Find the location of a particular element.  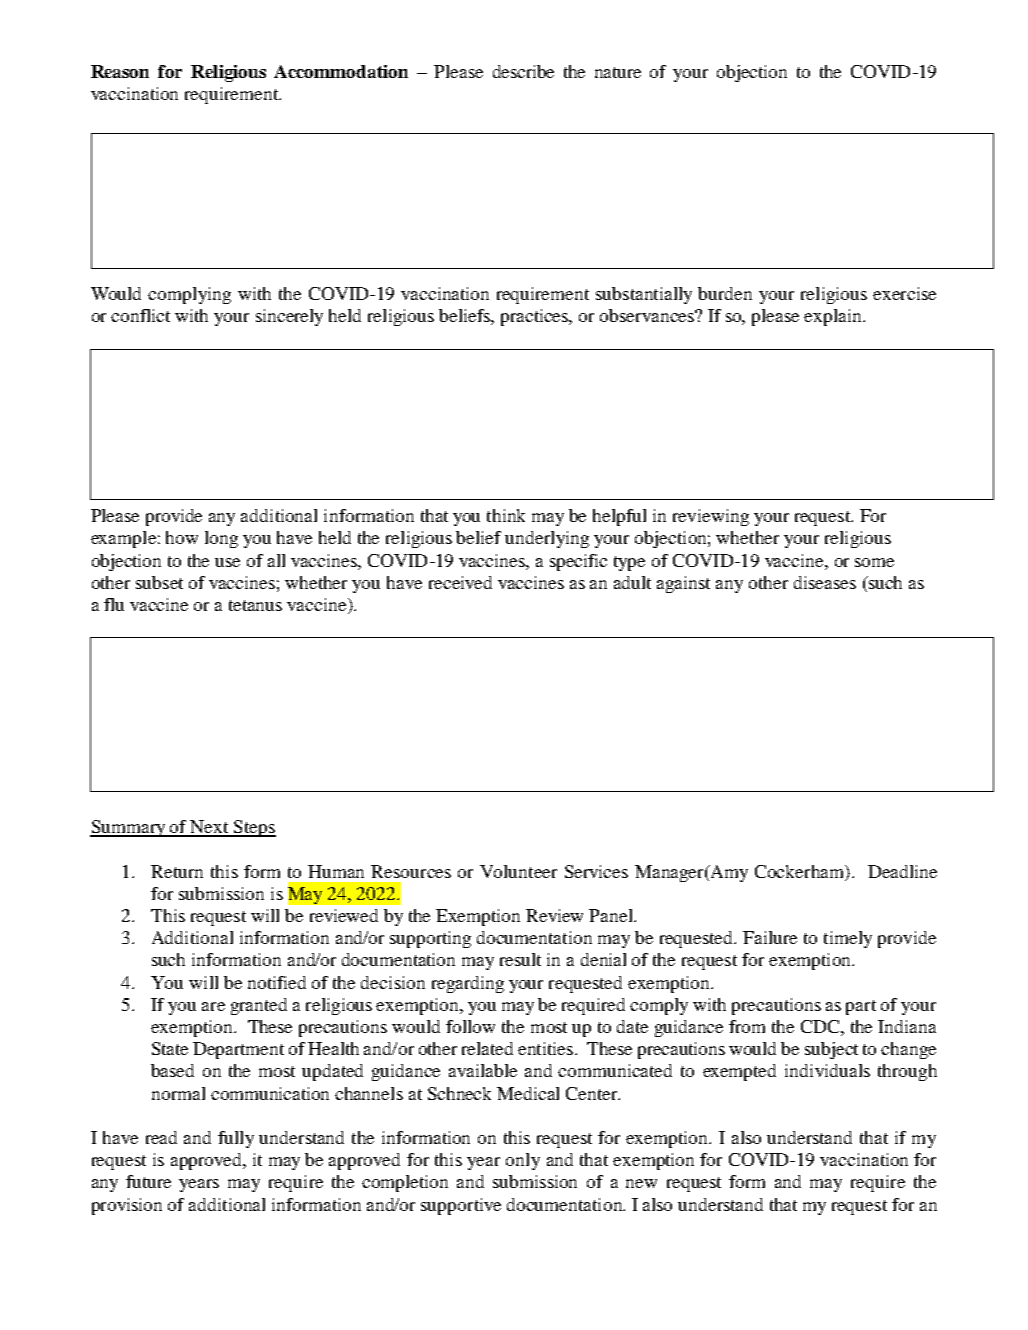

describe is located at coordinates (523, 71).
